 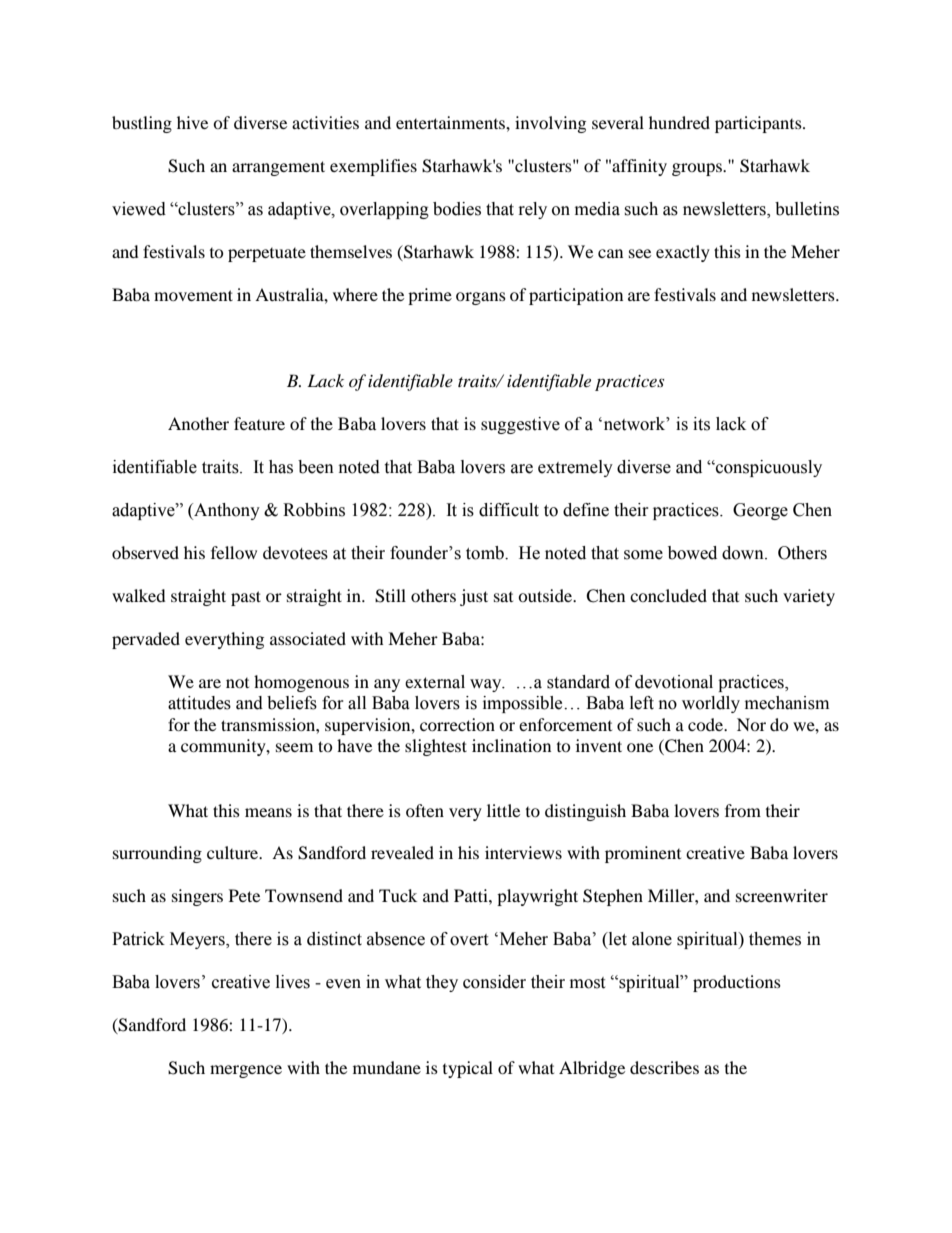 What do you see at coordinates (293, 982) in the screenshot?
I see `lives` at bounding box center [293, 982].
